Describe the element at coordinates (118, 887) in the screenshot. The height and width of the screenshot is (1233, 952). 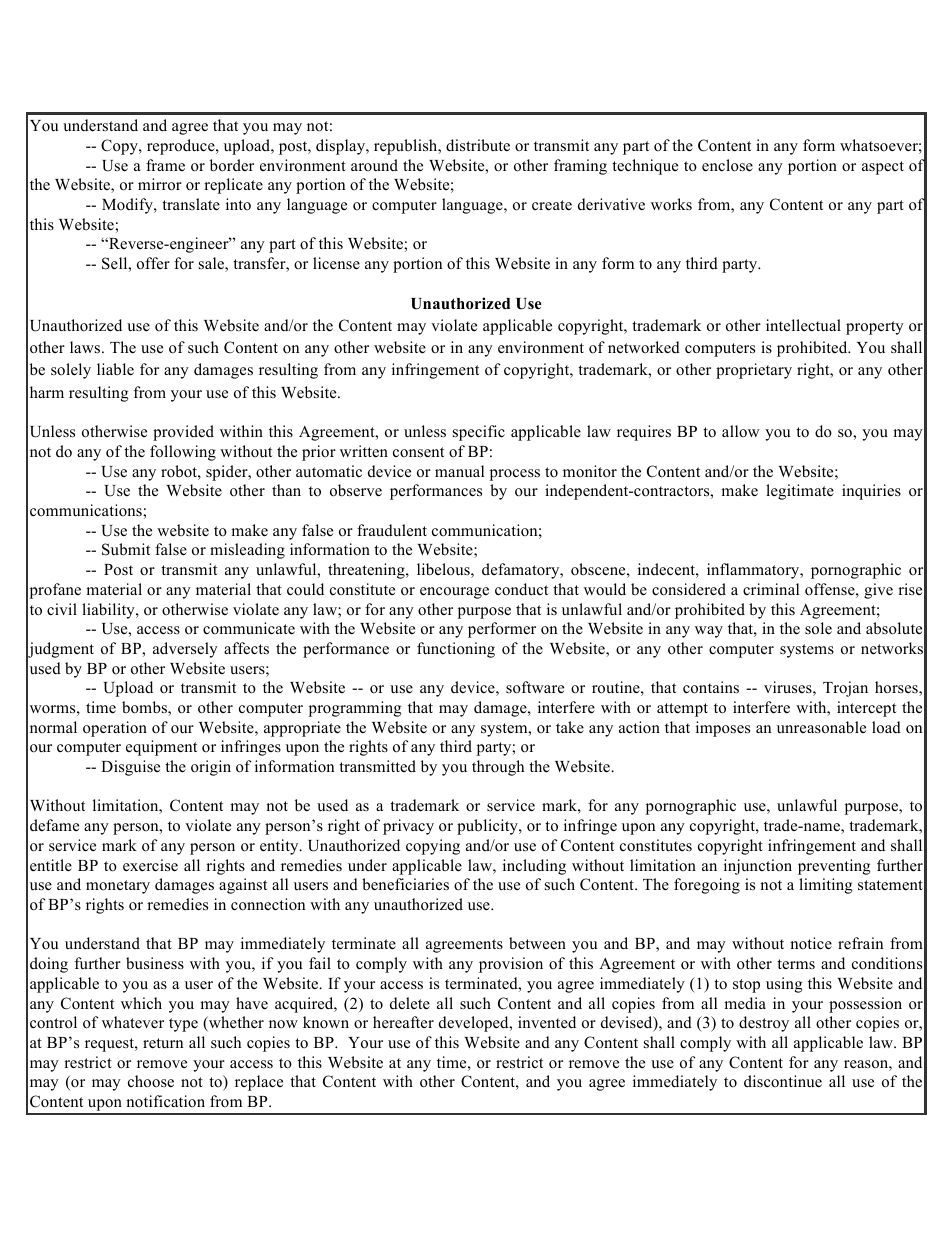
I see `monetary` at that location.
